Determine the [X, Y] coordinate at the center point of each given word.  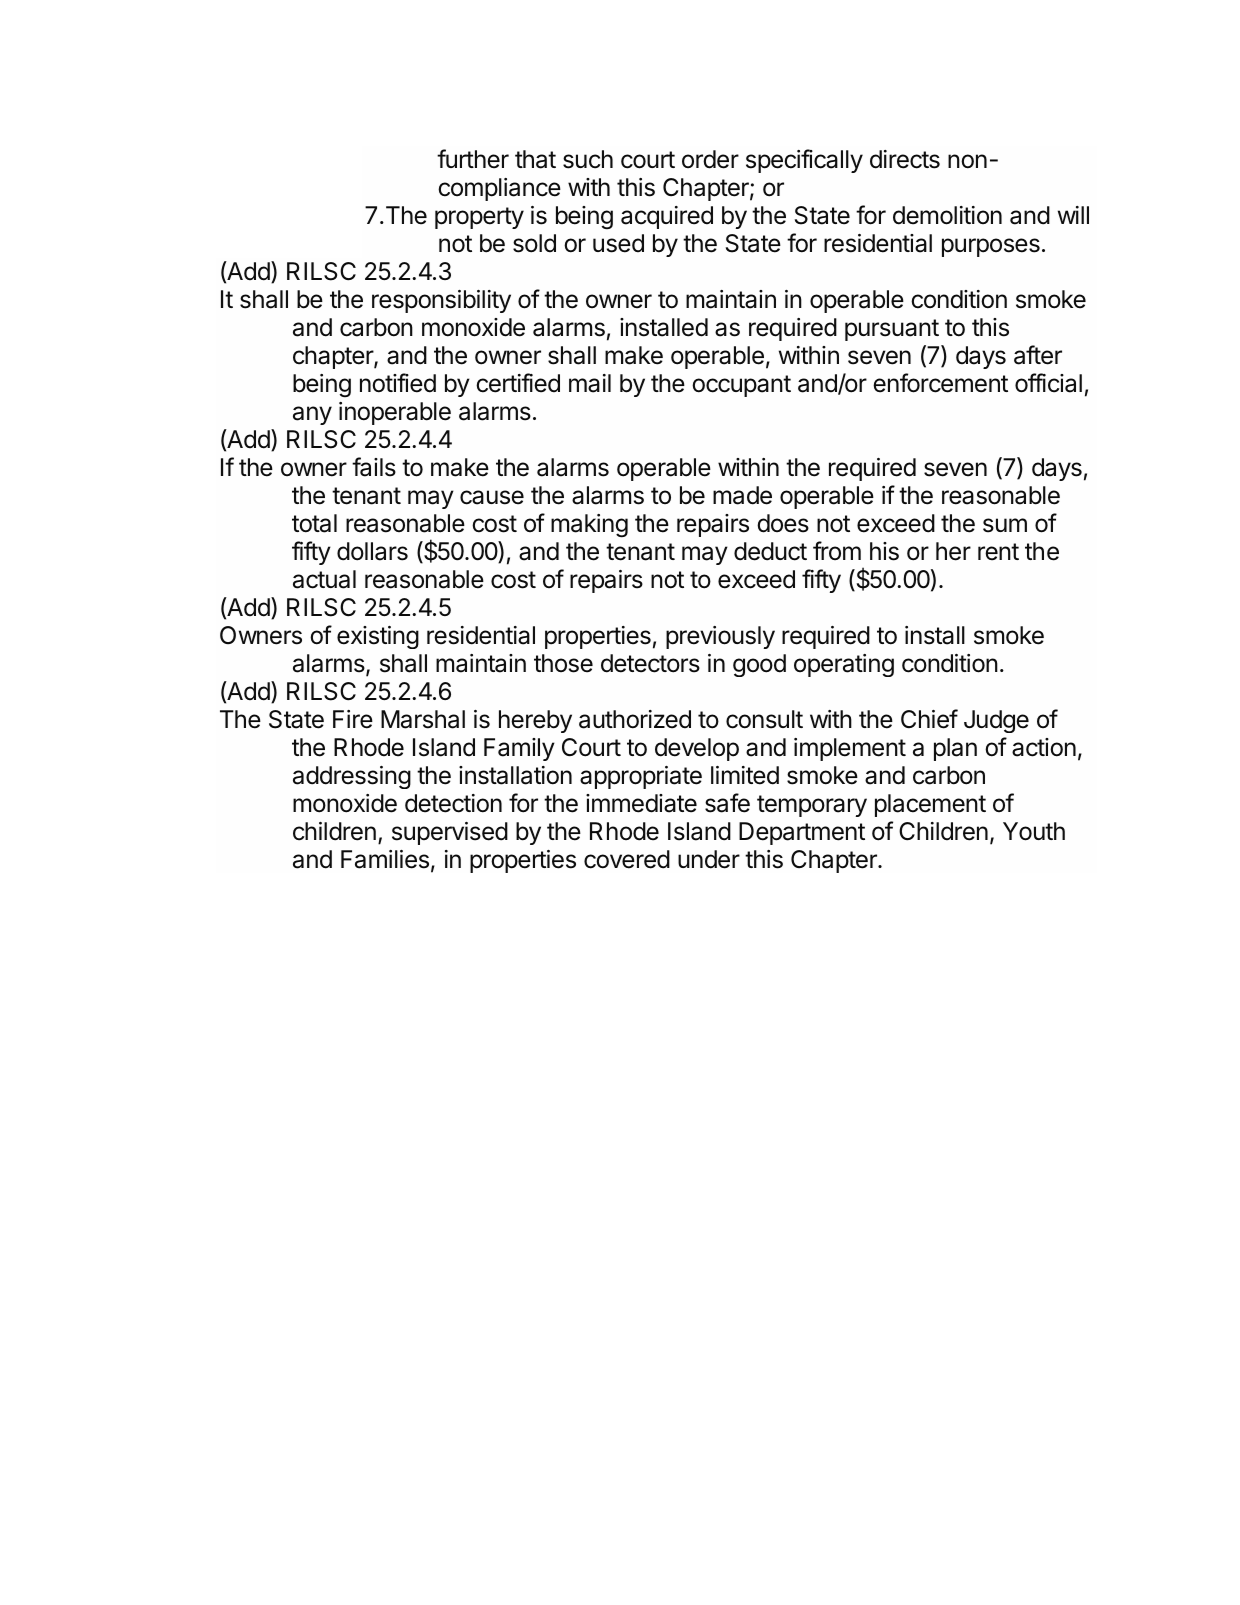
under [709, 859]
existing [378, 637]
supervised [450, 833]
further [473, 159]
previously [720, 637]
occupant [741, 386]
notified [398, 383]
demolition [947, 215]
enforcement [940, 383]
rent [998, 552]
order [710, 159]
